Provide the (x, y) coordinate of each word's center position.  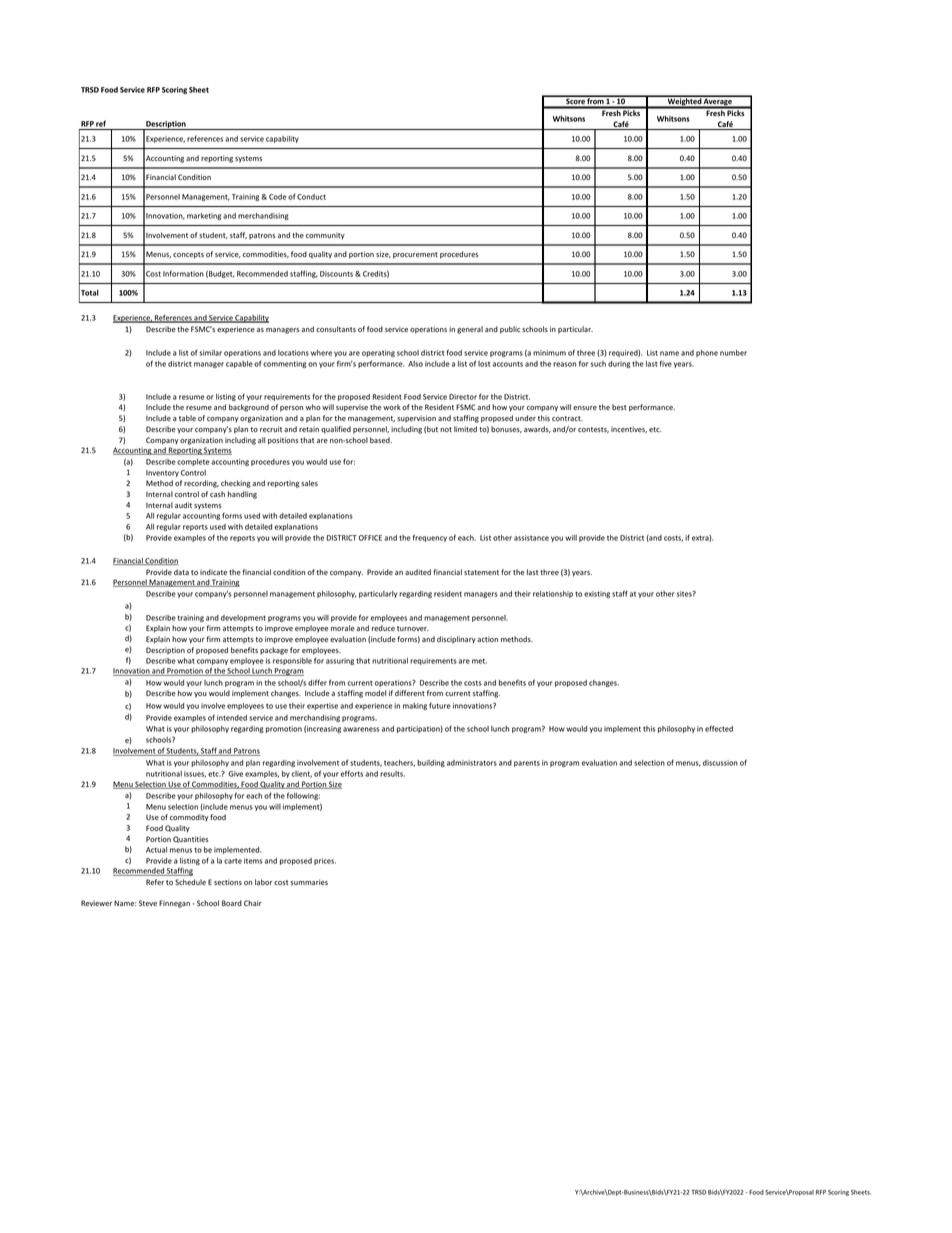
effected (719, 728)
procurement (415, 255)
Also (415, 364)
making (415, 706)
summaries (309, 882)
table (187, 418)
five (666, 363)
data (181, 572)
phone (707, 353)
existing (597, 594)
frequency (430, 538)
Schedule (190, 882)
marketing (204, 216)
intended (232, 718)
